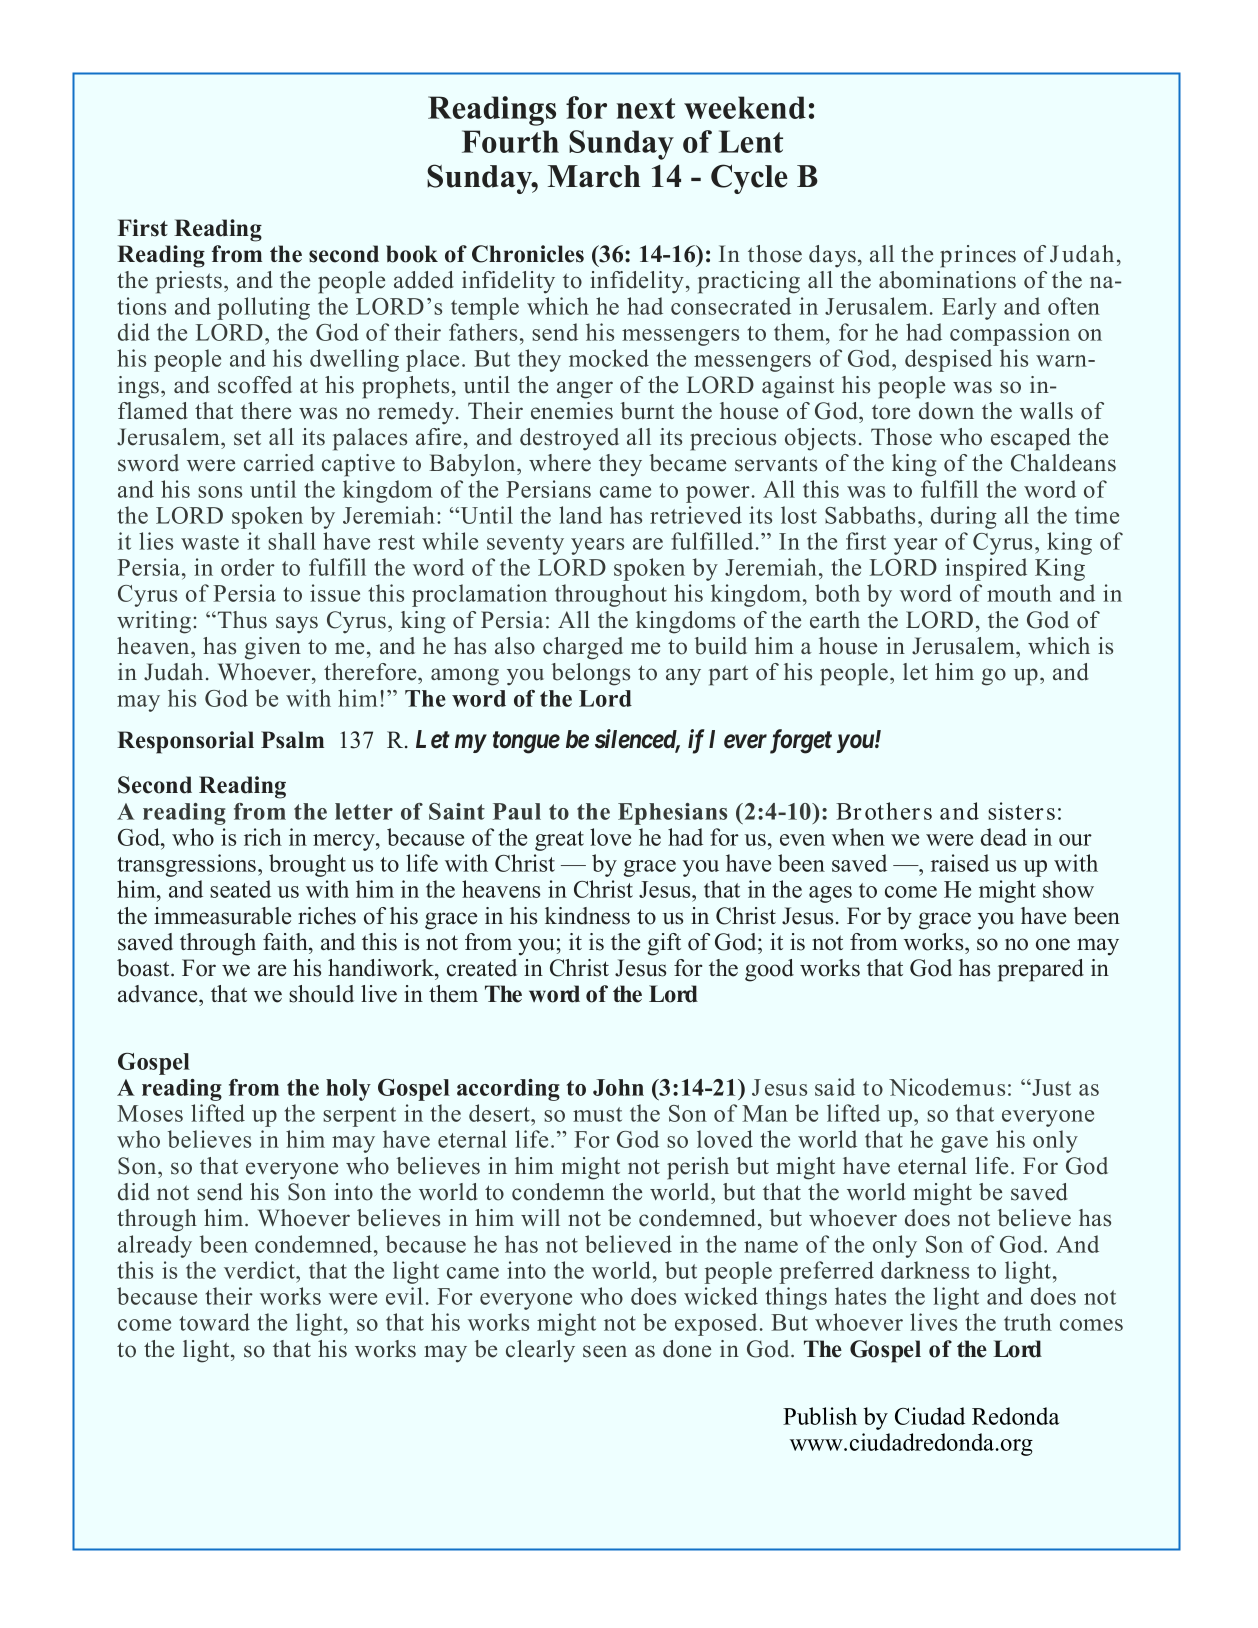 This document has height=1628, width=1258. What do you see at coordinates (618, 1087) in the document?
I see `John` at bounding box center [618, 1087].
